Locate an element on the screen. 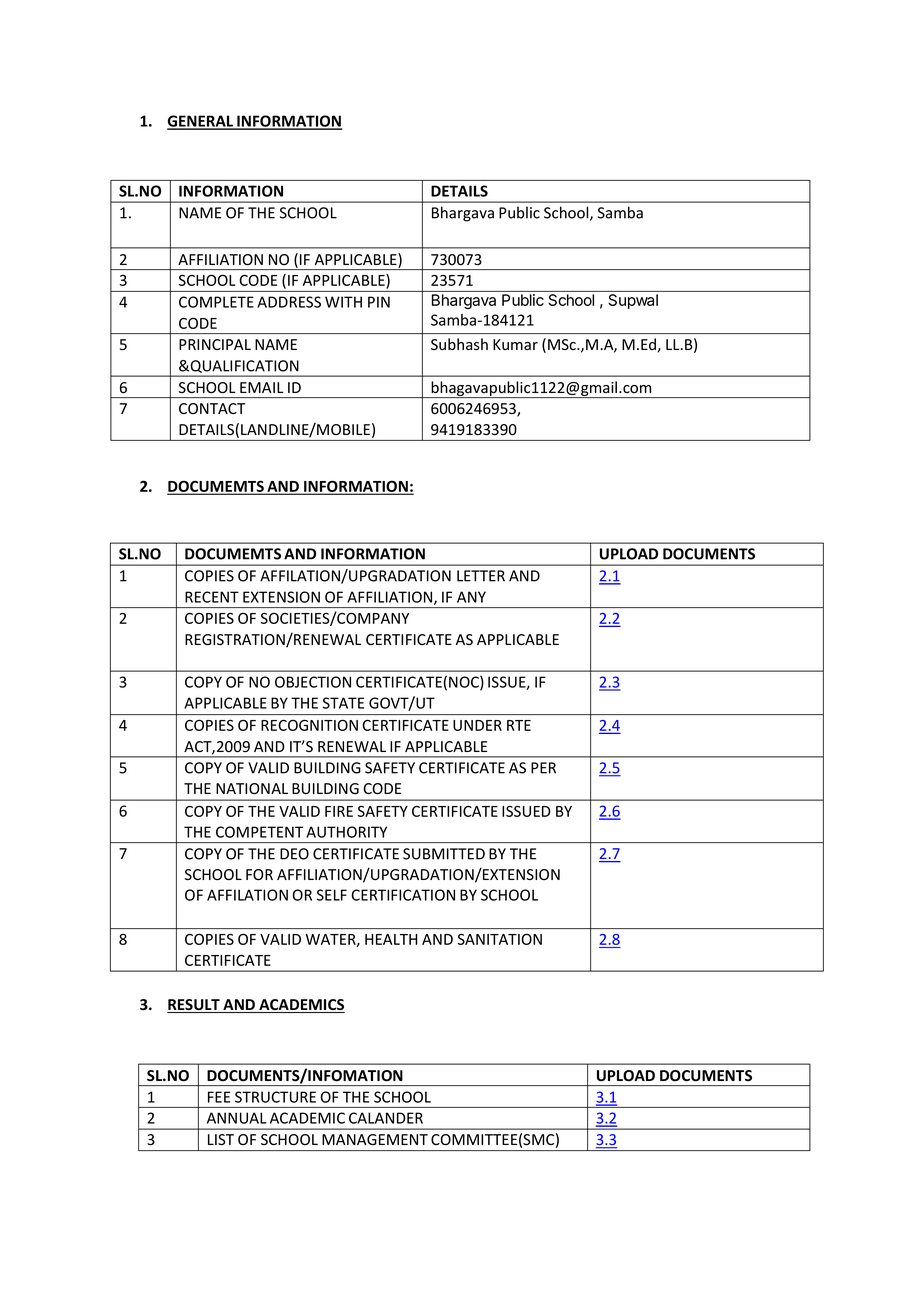  ANNUAL is located at coordinates (236, 1118).
